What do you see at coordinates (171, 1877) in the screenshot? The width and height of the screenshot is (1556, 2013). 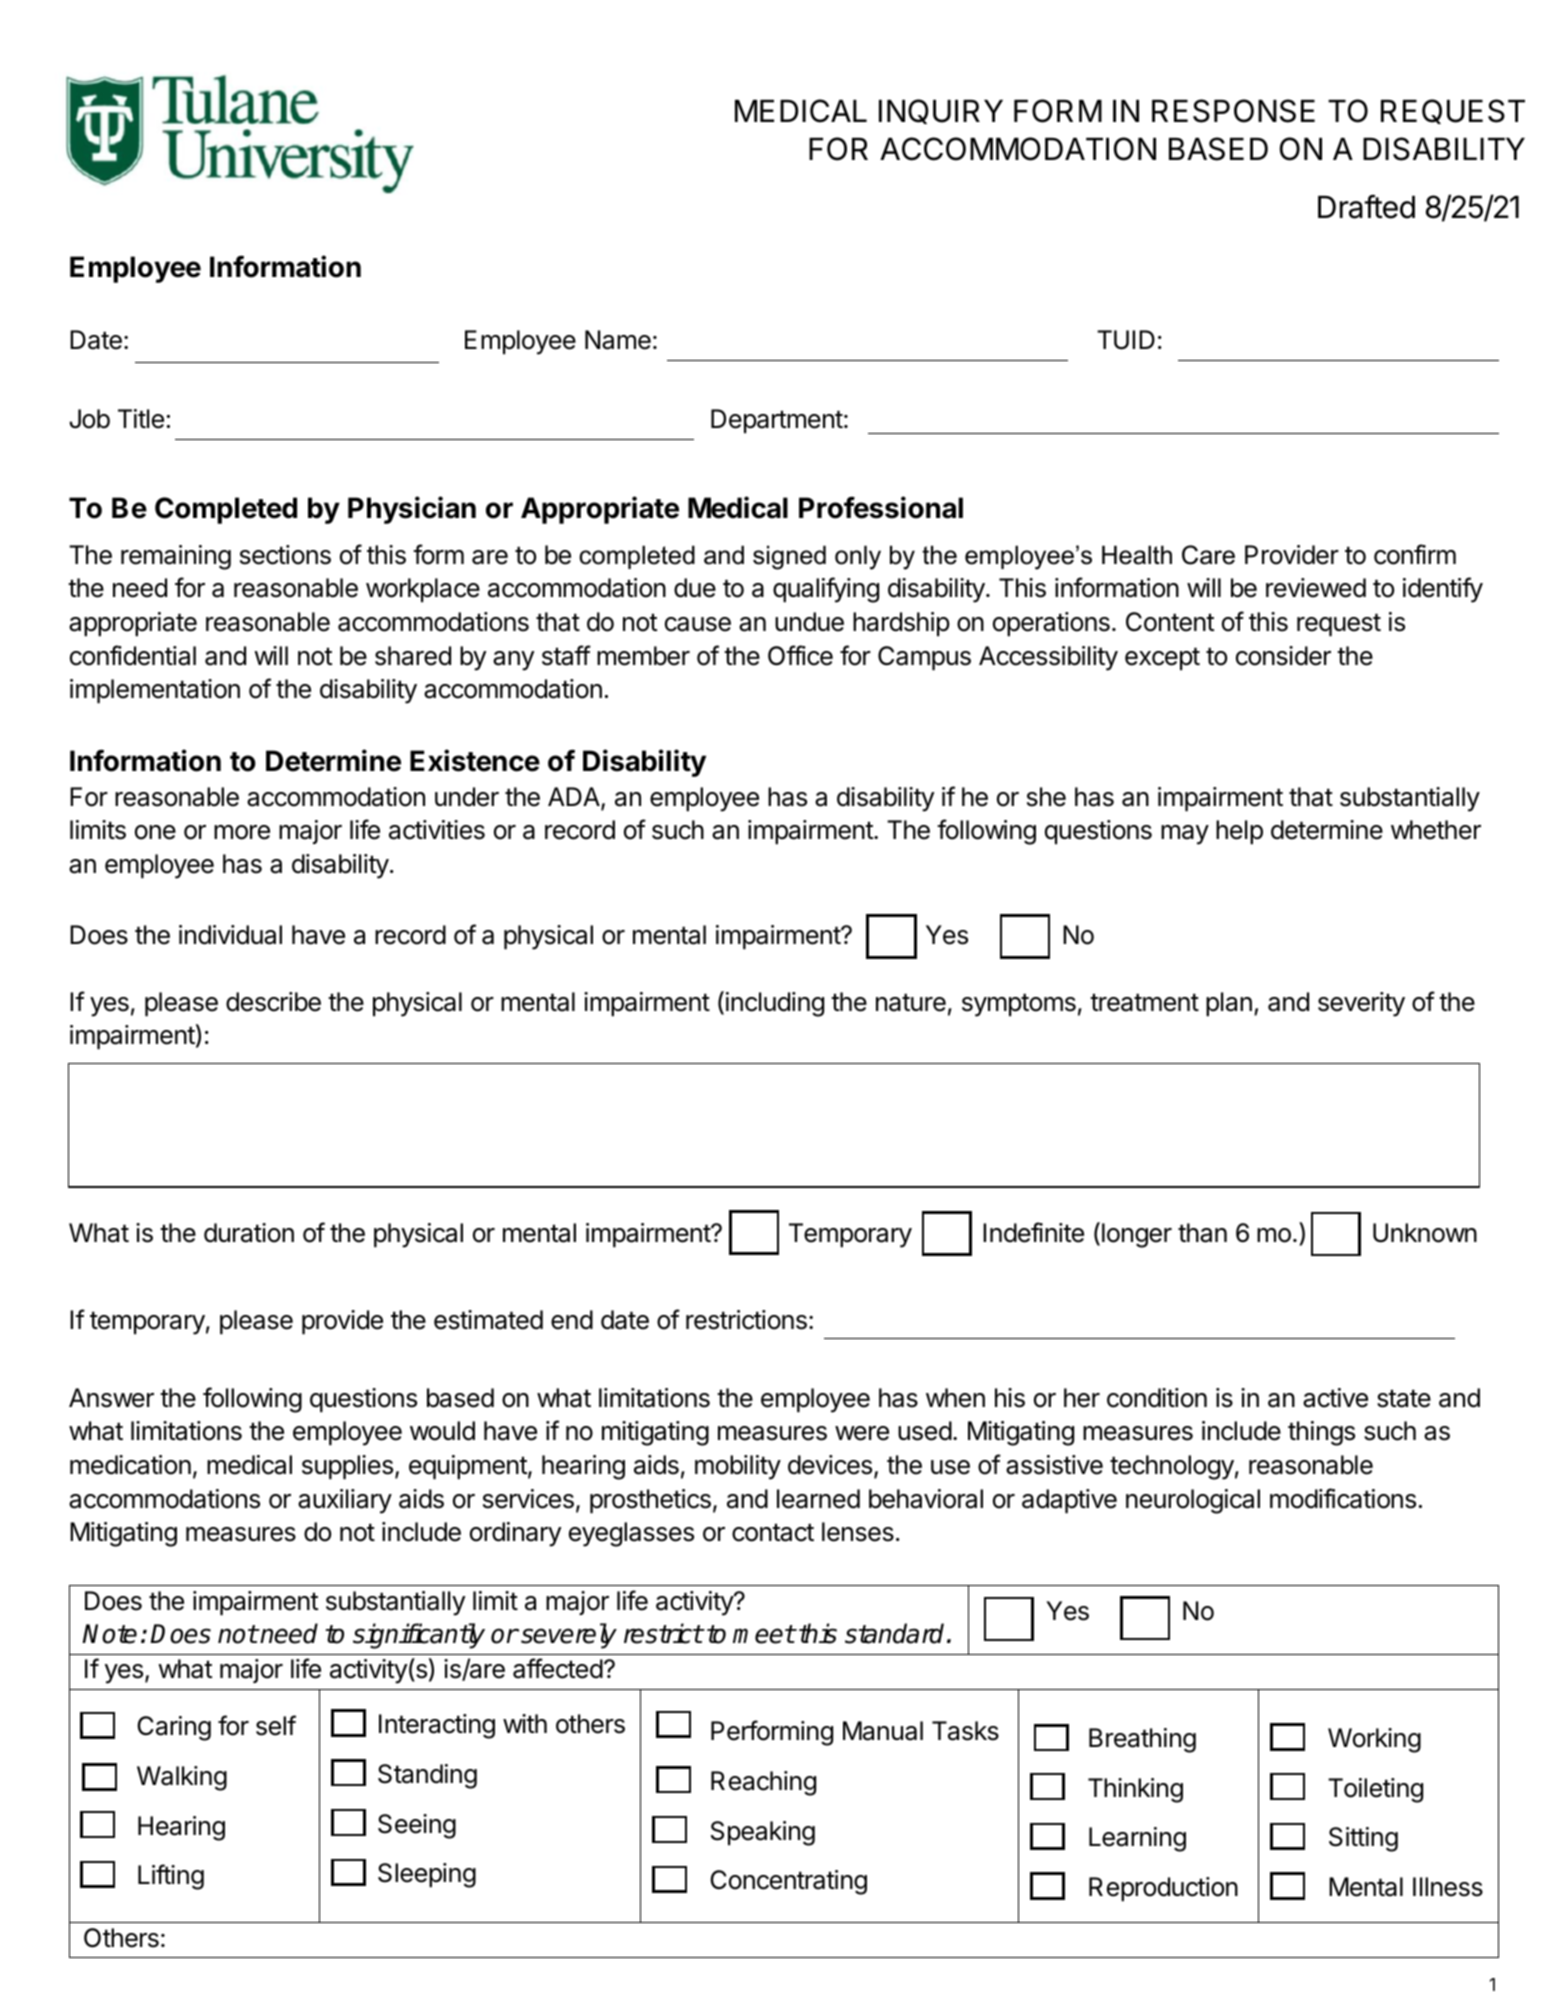 I see `Lifting` at bounding box center [171, 1877].
